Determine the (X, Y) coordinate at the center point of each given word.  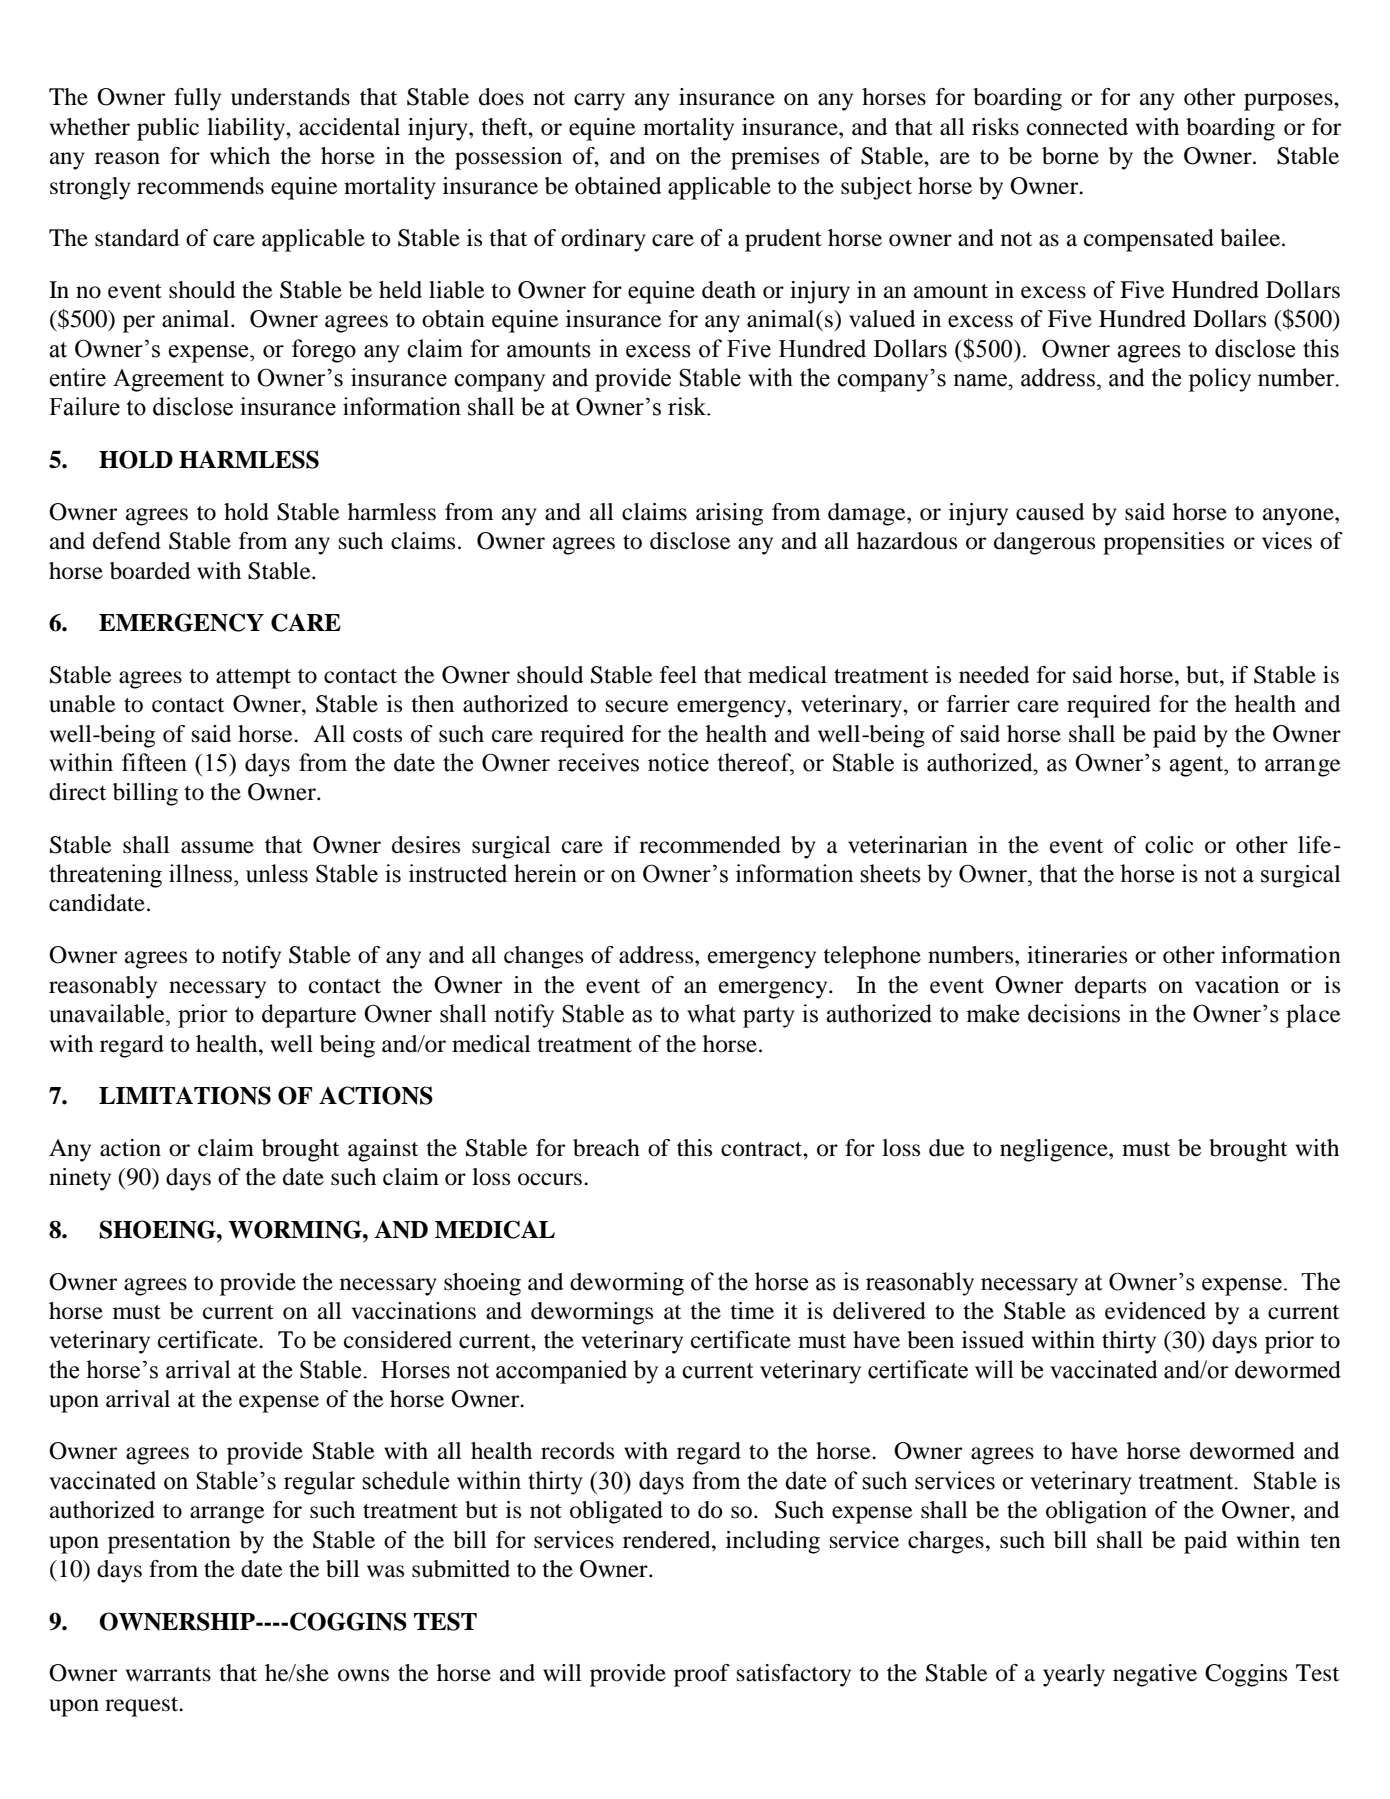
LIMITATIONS (185, 1095)
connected (1077, 127)
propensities (1163, 543)
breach (606, 1148)
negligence (1055, 1150)
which (240, 155)
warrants (168, 1674)
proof (702, 1675)
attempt (253, 679)
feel (678, 675)
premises (775, 158)
